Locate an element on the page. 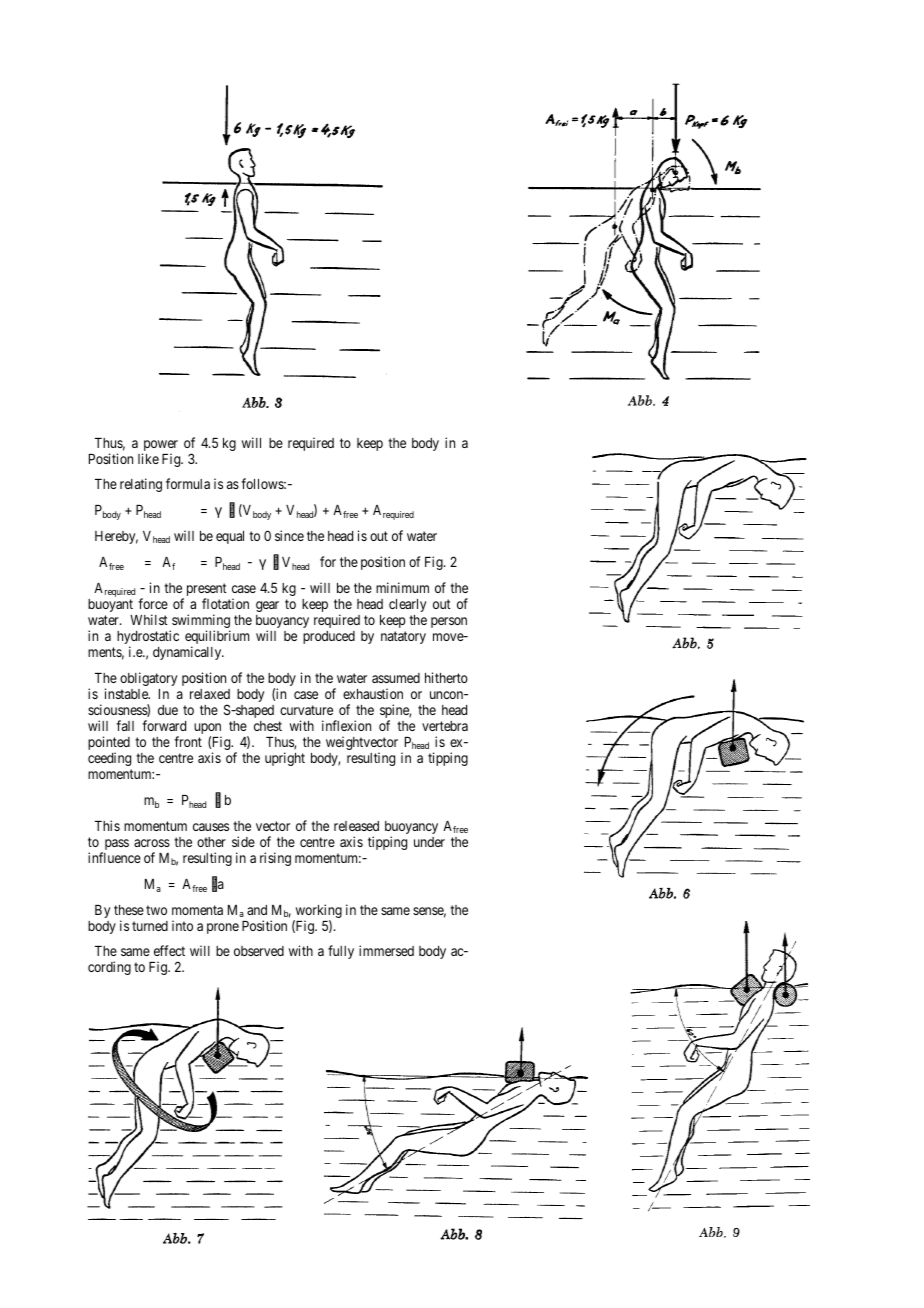 This document has width=924, height=1308. turned is located at coordinates (150, 926).
